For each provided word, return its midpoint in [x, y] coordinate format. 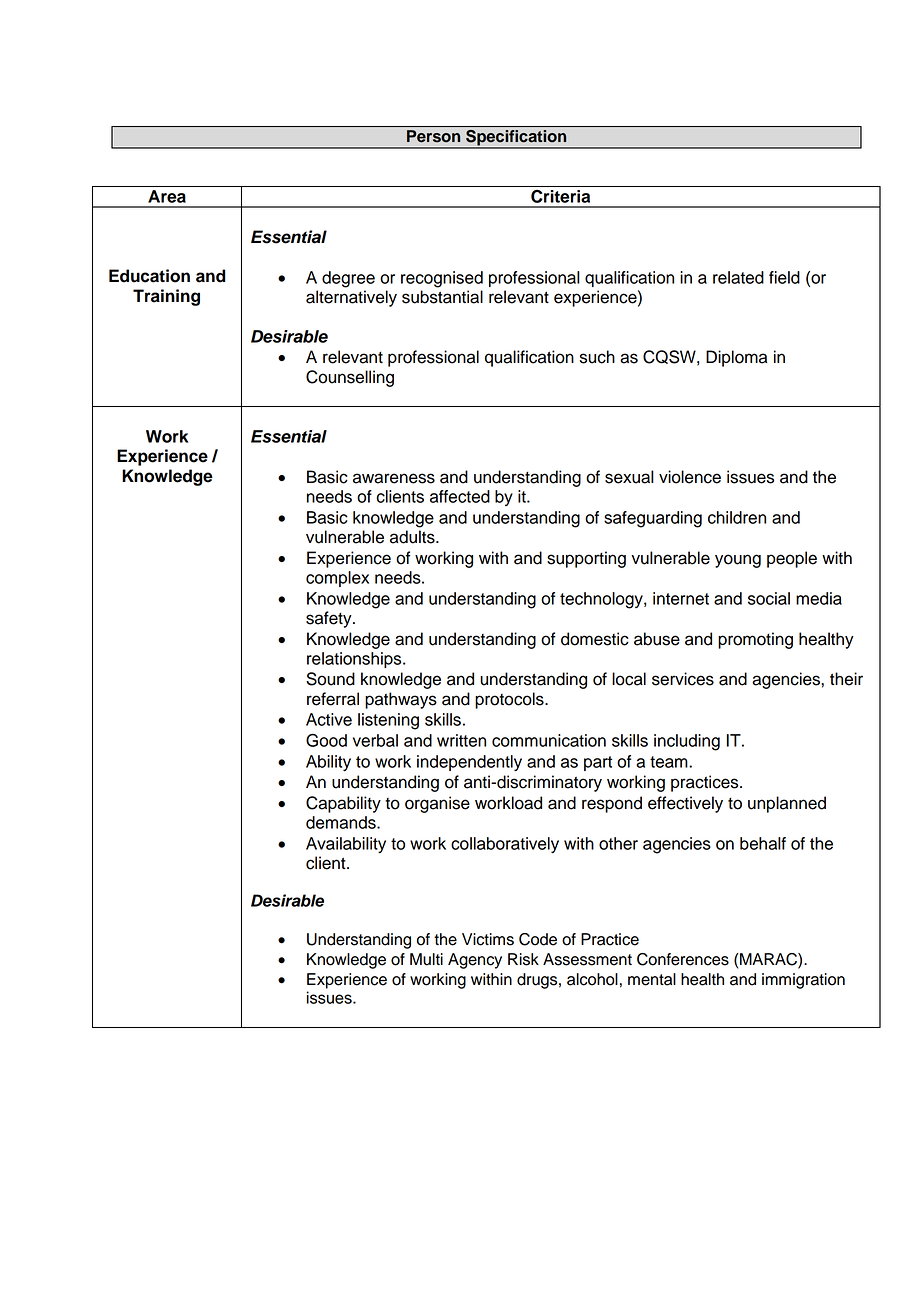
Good [326, 740]
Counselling [350, 378]
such [597, 357]
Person [433, 136]
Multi [426, 959]
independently [469, 763]
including [687, 742]
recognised [442, 279]
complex [337, 579]
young [738, 561]
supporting [586, 559]
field [784, 277]
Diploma [736, 358]
